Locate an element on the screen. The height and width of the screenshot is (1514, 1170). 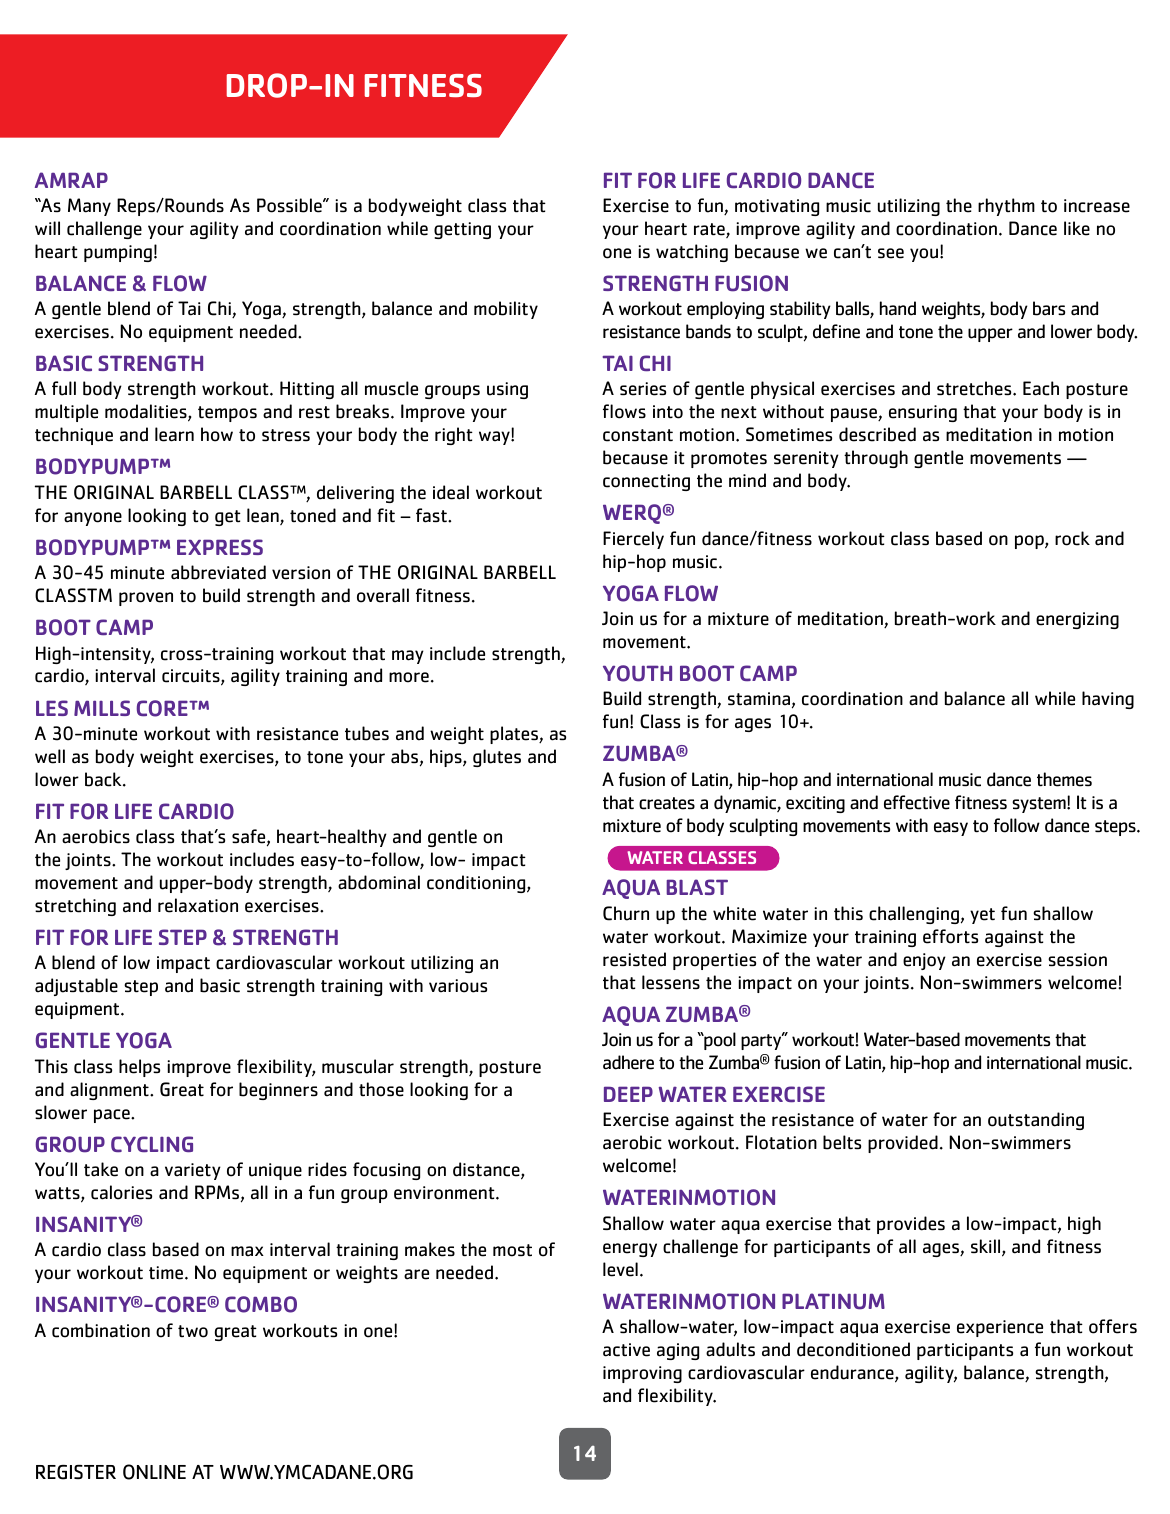
creates is located at coordinates (667, 803).
